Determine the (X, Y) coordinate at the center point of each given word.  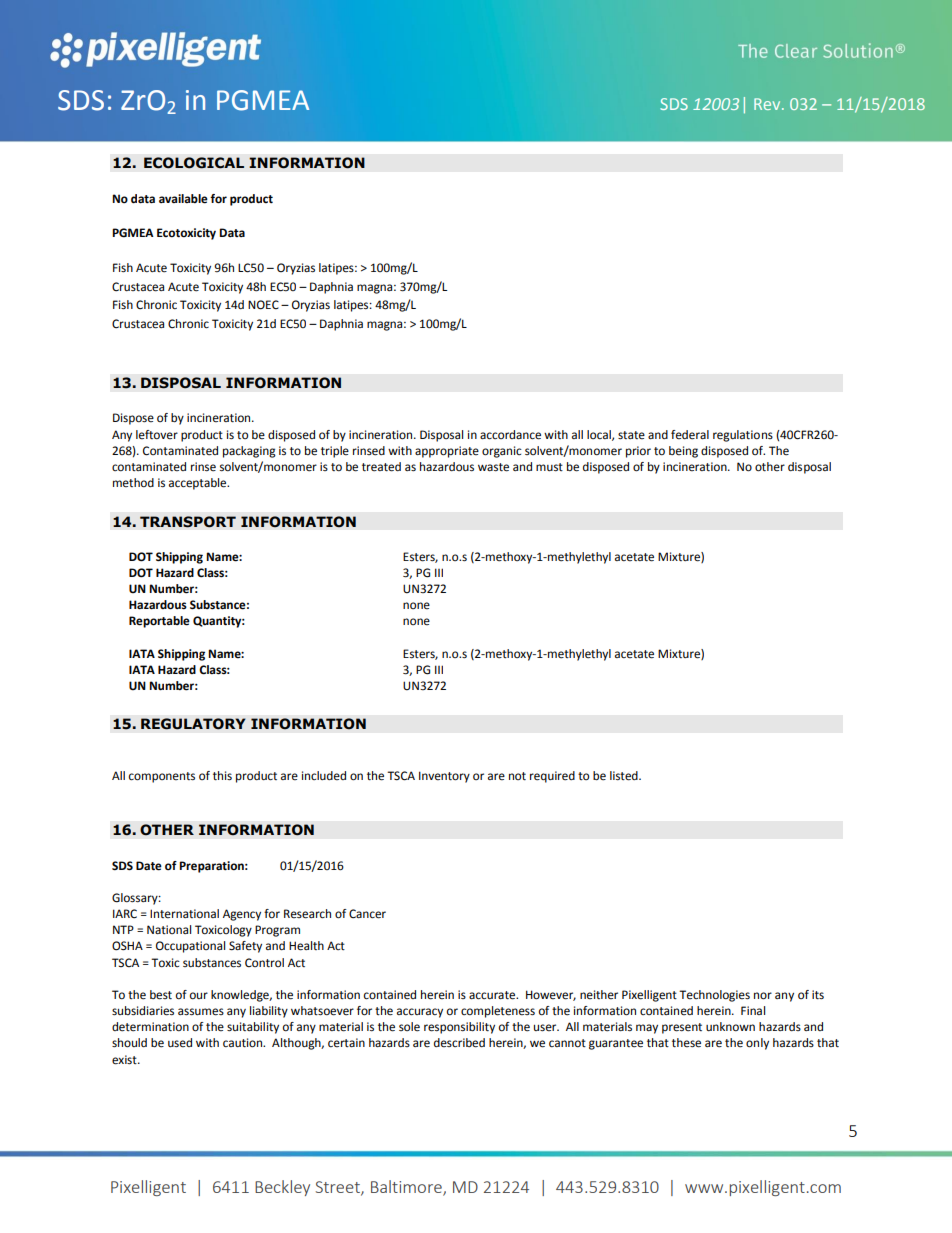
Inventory (444, 777)
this (222, 776)
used (180, 1043)
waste (493, 467)
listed (625, 776)
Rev (768, 104)
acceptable (199, 484)
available (183, 199)
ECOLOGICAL (194, 163)
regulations (743, 436)
